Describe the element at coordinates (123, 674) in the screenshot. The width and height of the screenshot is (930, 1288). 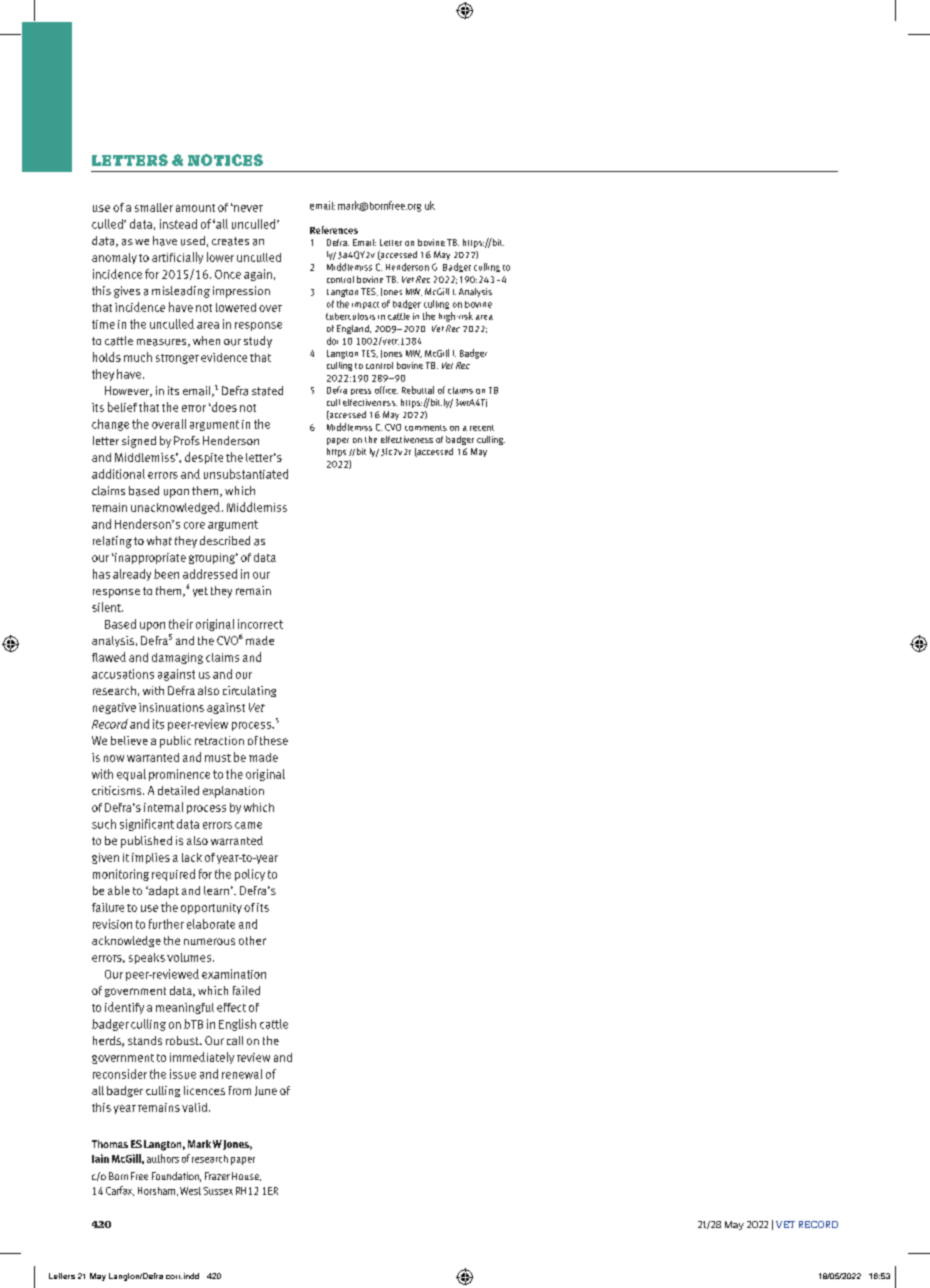
I see `accusations` at that location.
